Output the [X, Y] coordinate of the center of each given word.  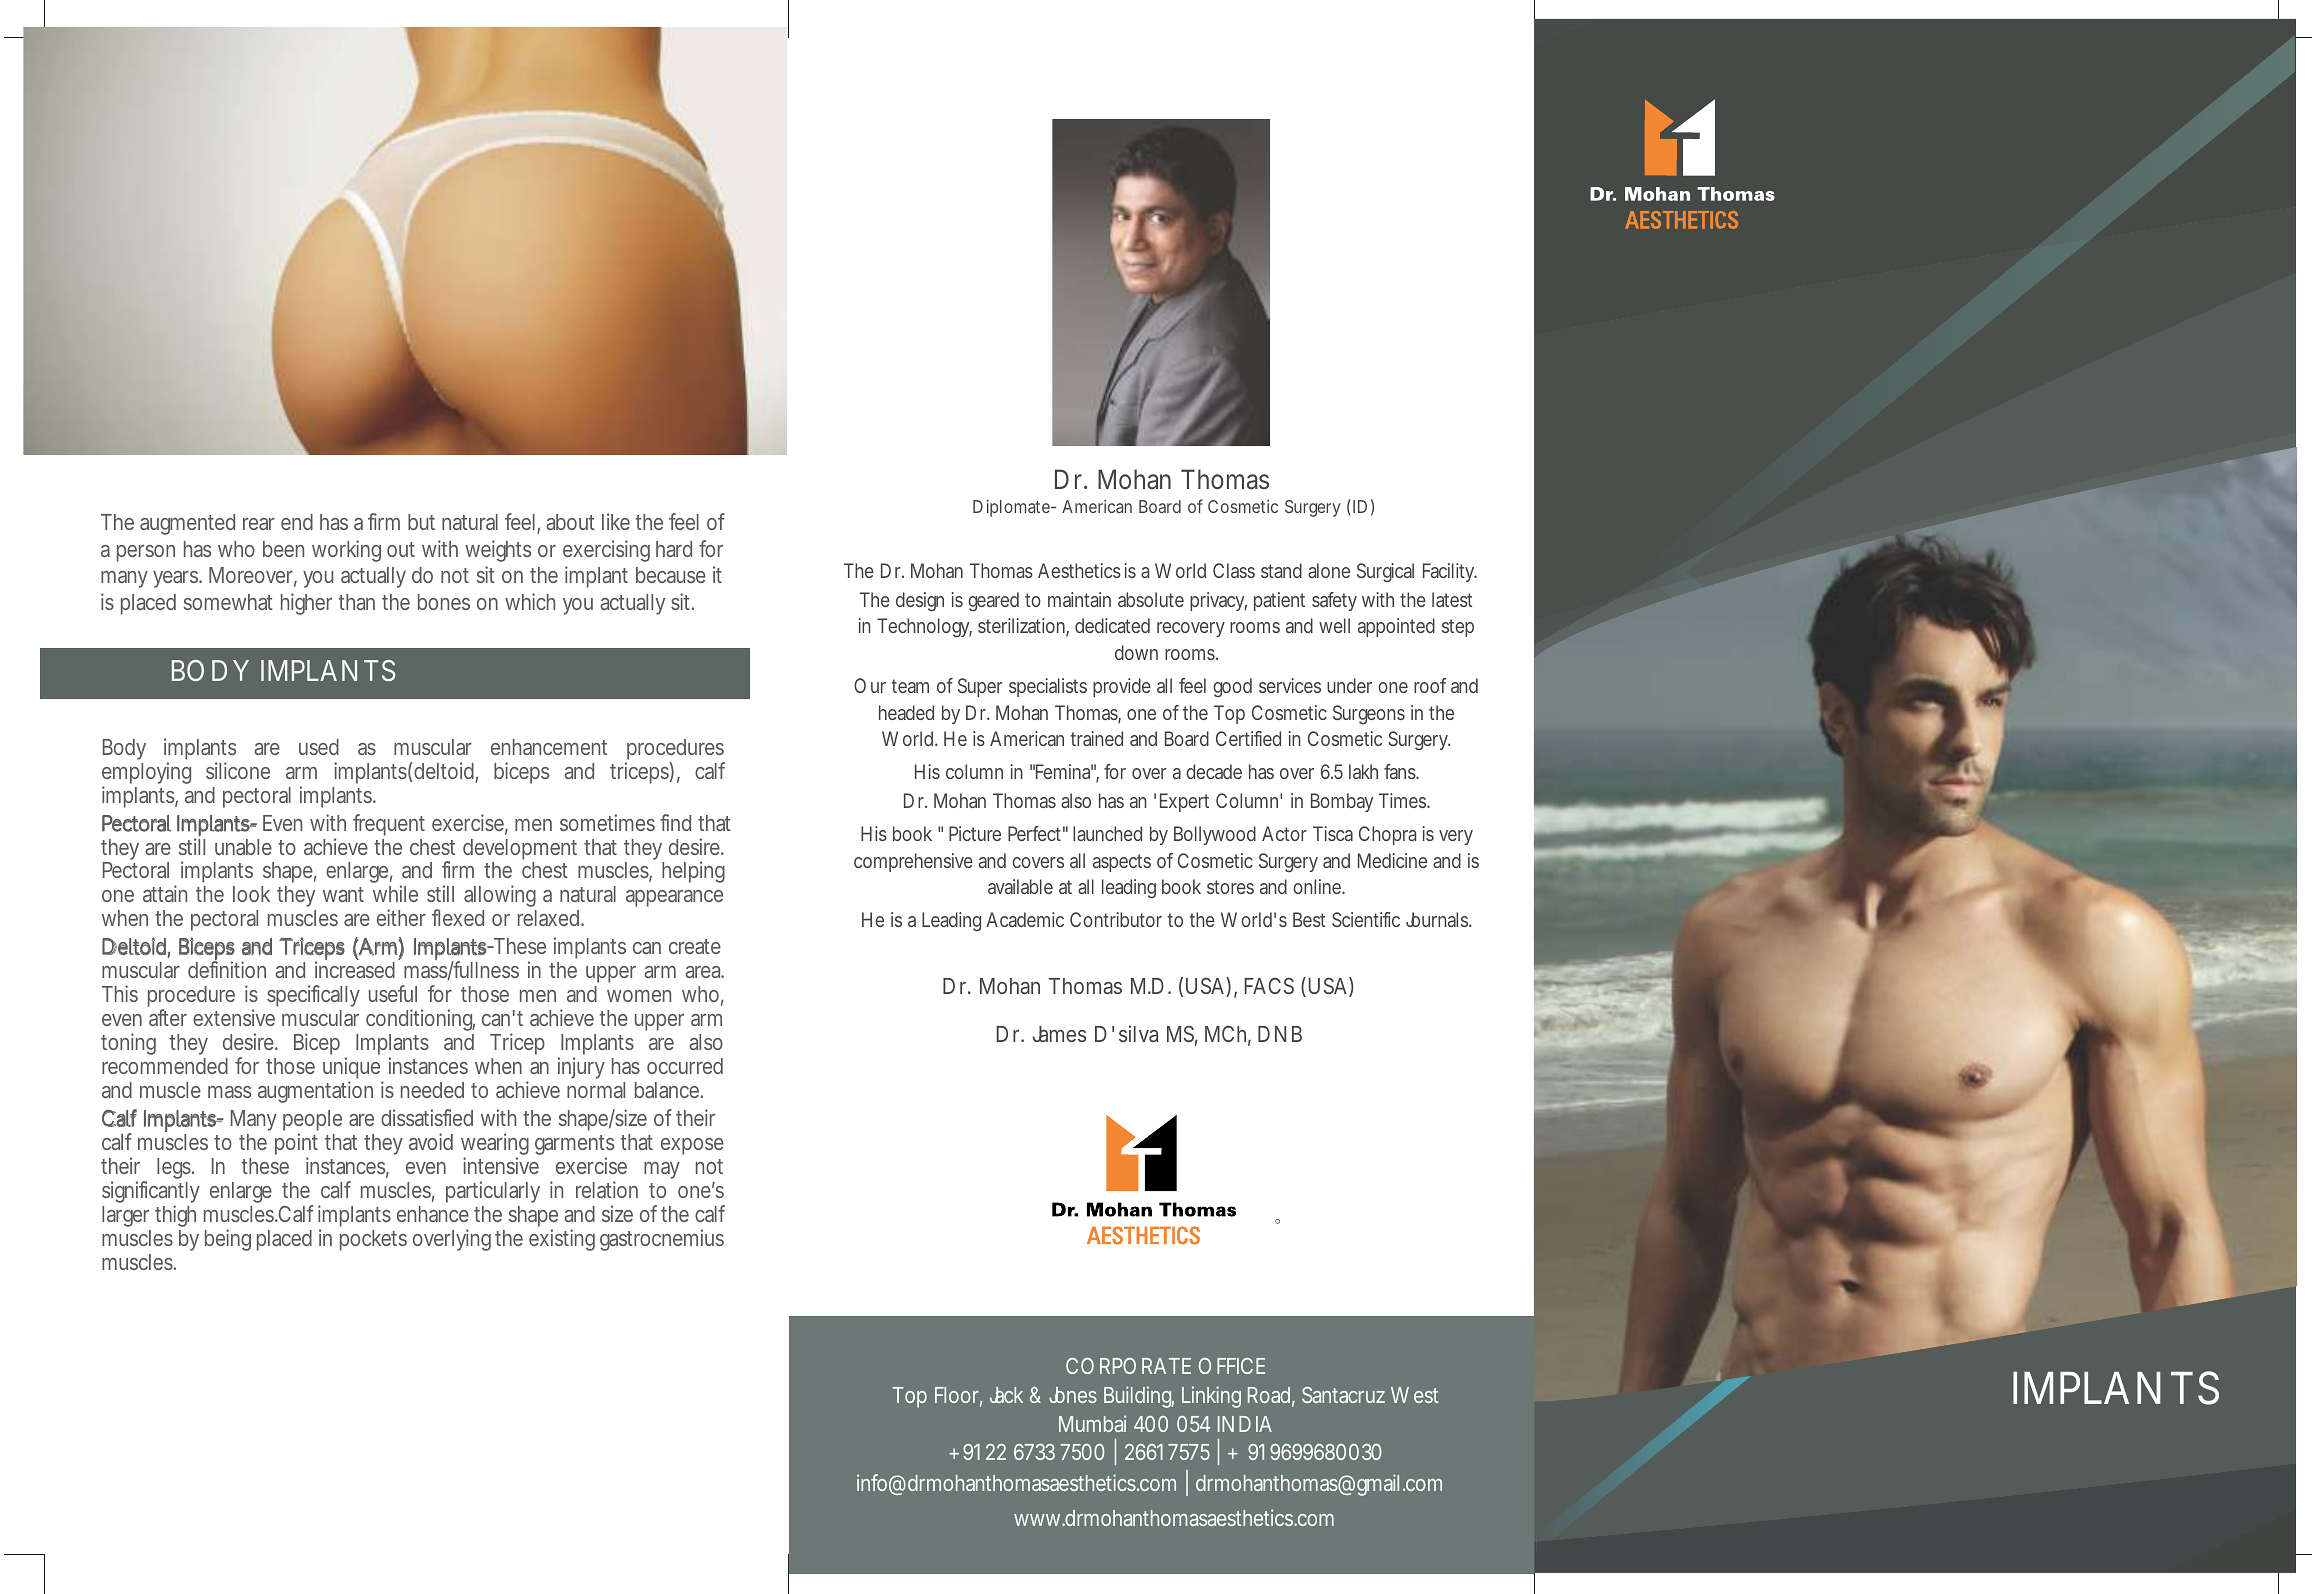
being [228, 1240]
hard [674, 549]
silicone [238, 770]
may [662, 1170]
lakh [1363, 771]
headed [906, 712]
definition [227, 969]
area [704, 972]
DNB [1280, 1034]
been [283, 549]
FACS [1269, 985]
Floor [958, 1396]
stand [1281, 570]
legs [175, 1168]
